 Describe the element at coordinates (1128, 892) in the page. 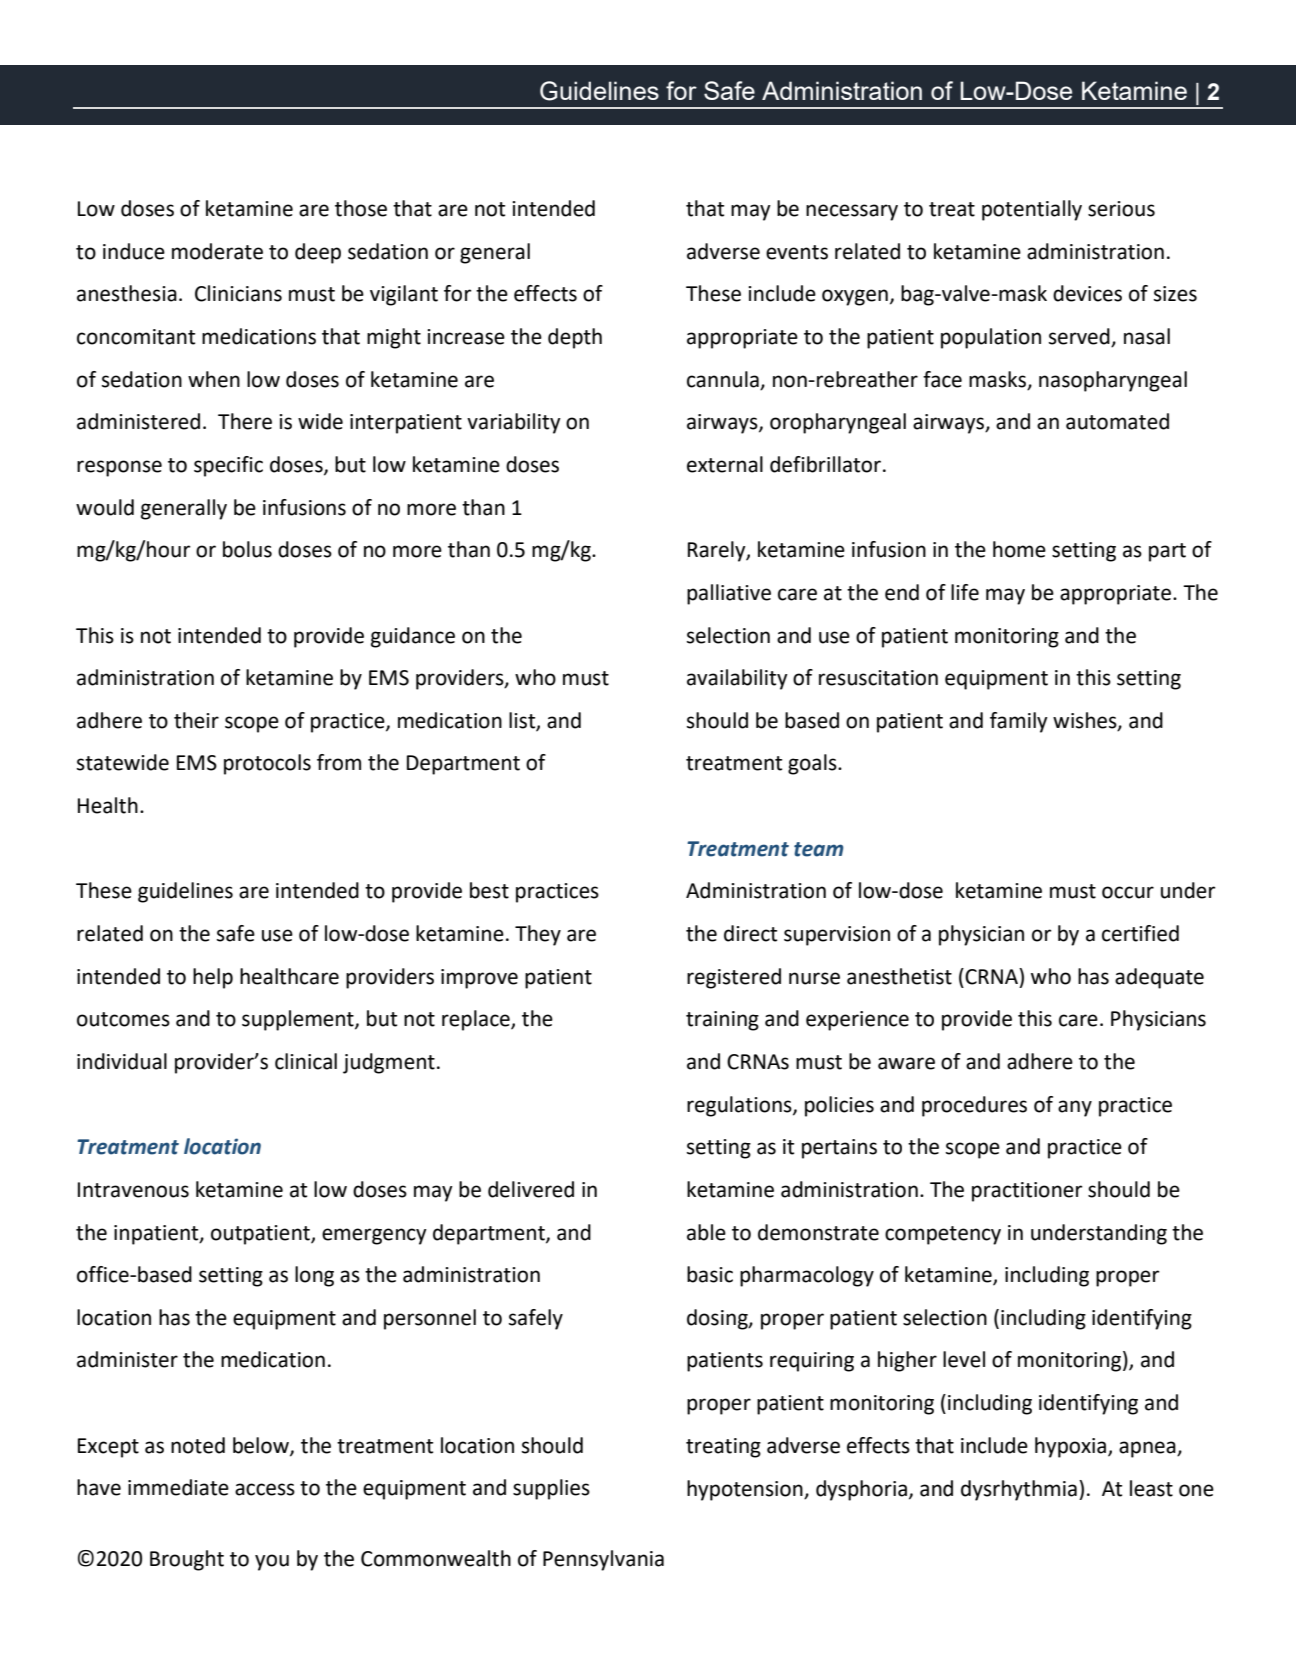

I see `occur` at that location.
